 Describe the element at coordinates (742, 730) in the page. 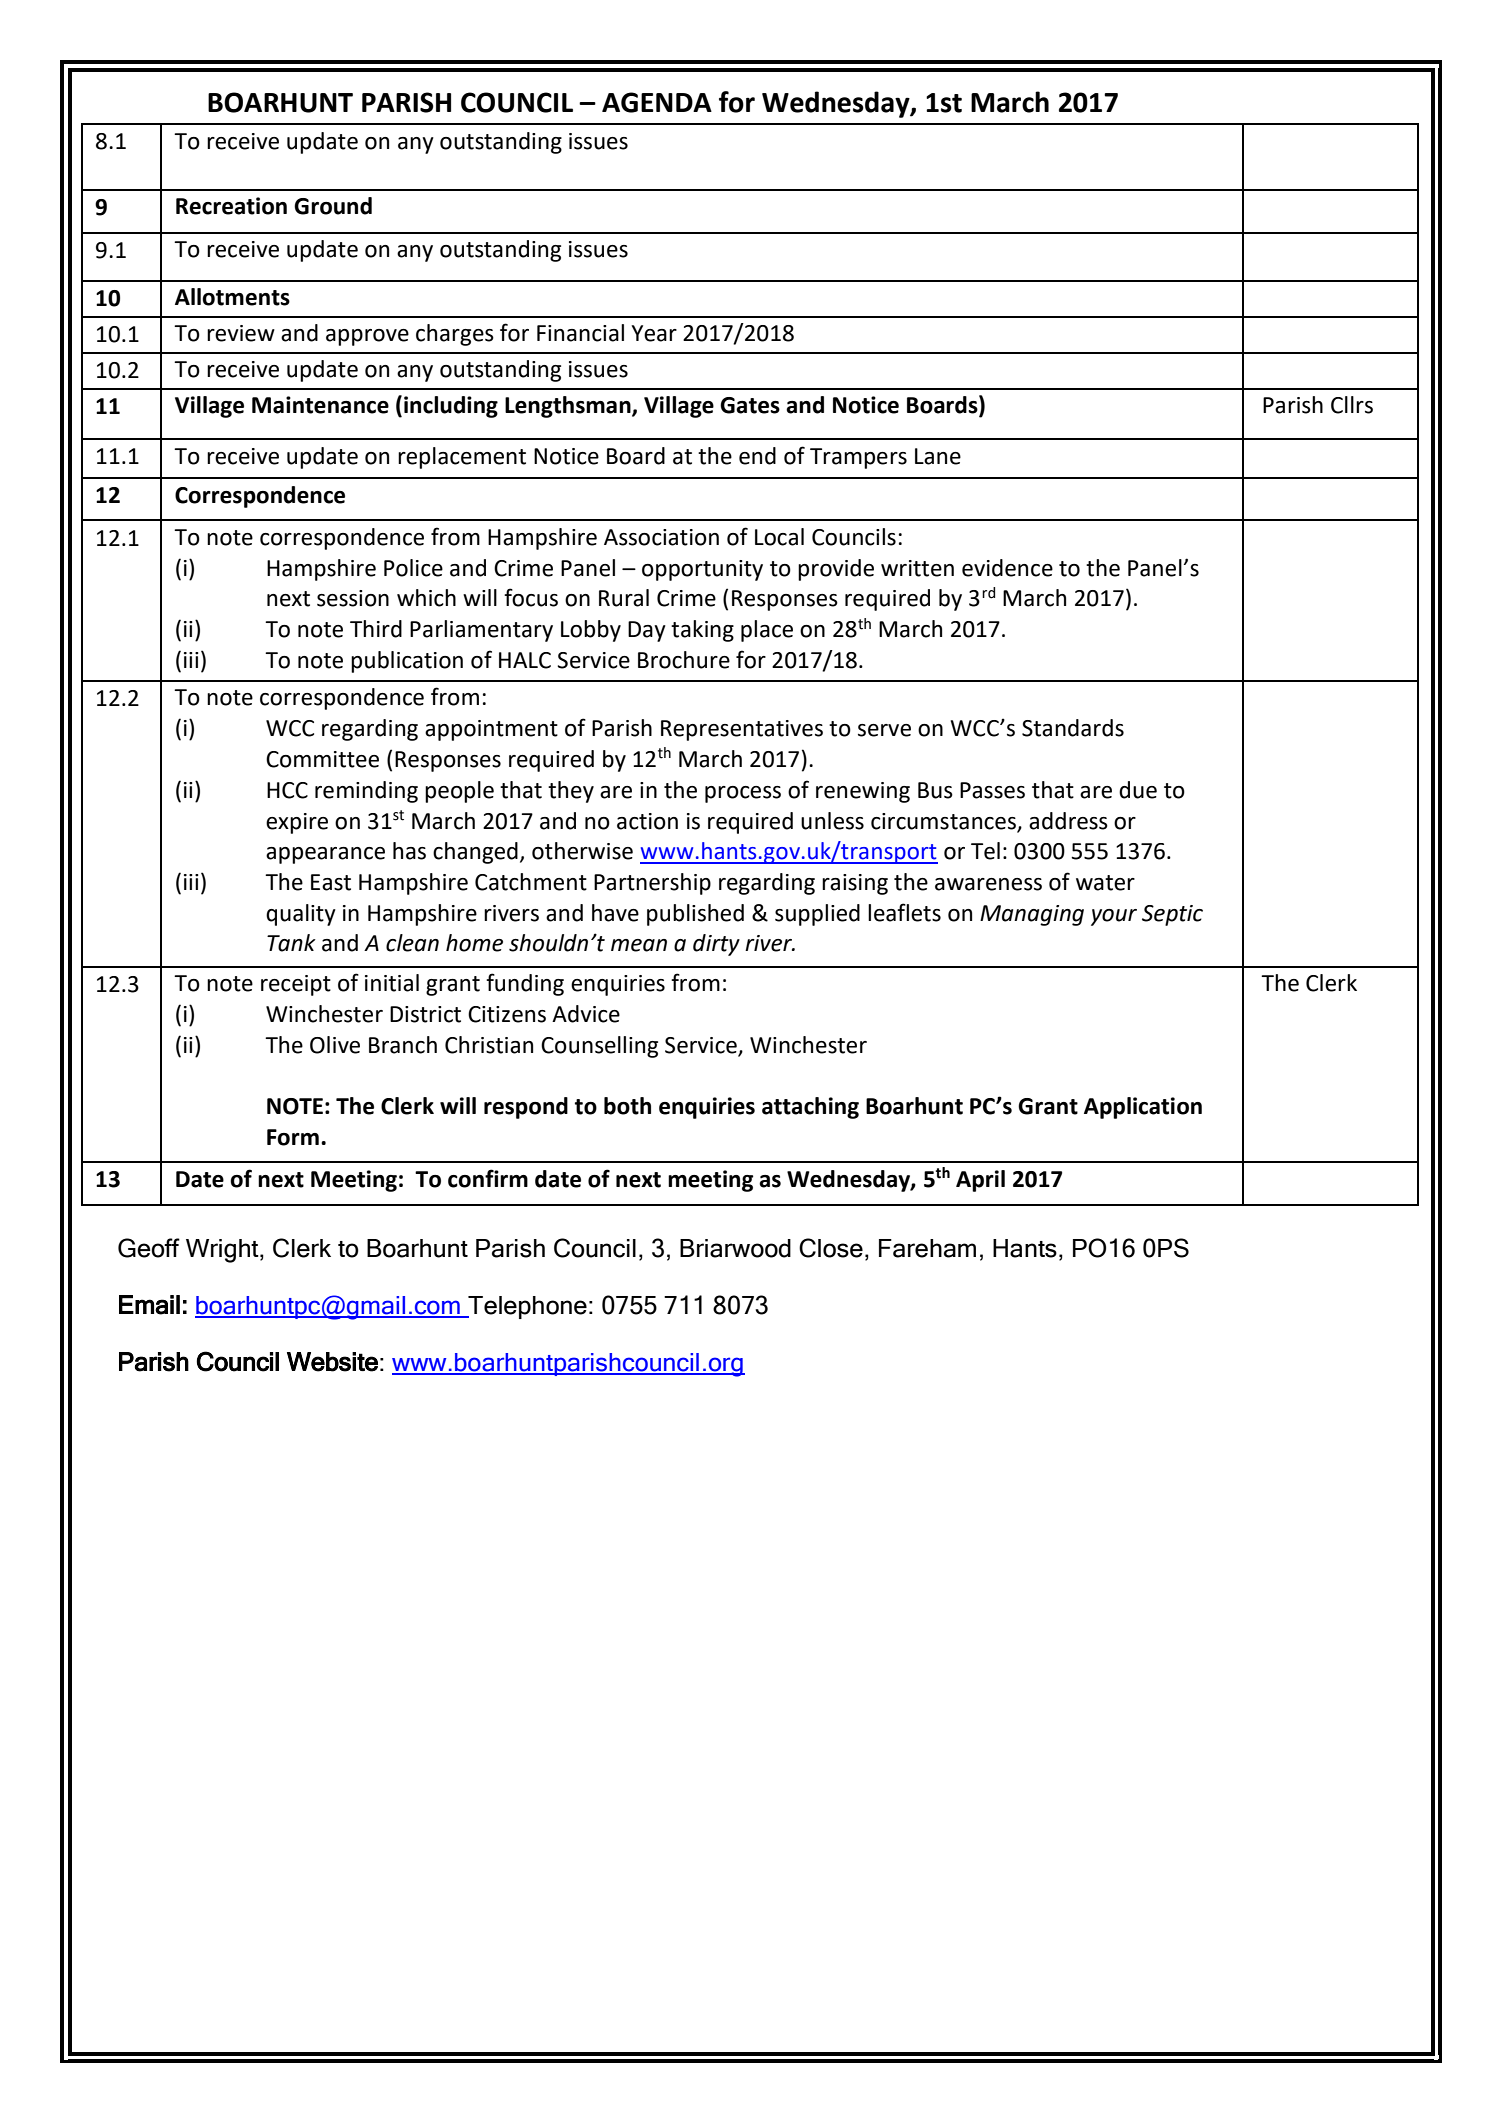

I see `Representatives` at that location.
